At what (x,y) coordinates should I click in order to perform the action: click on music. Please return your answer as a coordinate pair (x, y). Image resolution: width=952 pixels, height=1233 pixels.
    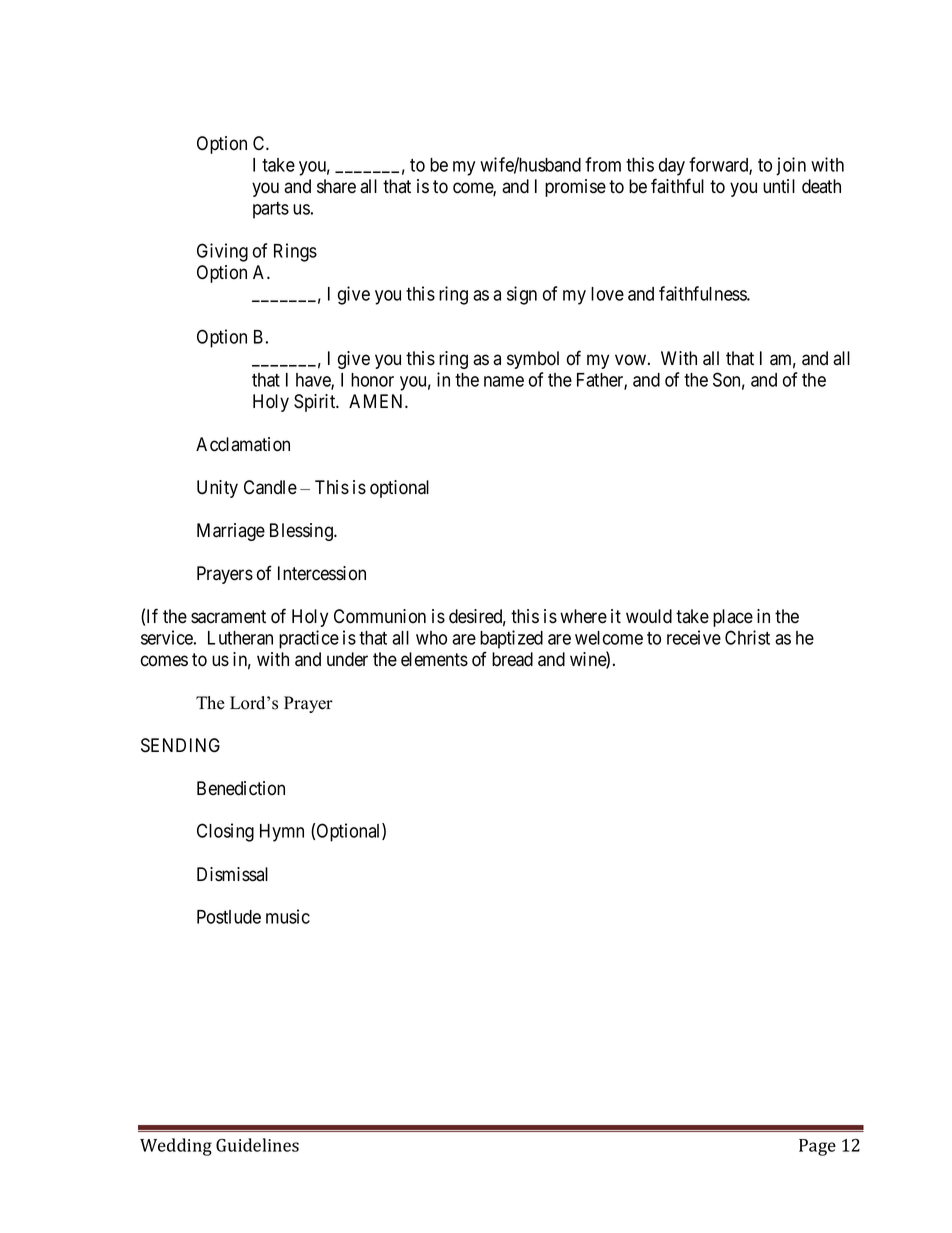
    Looking at the image, I should click on (288, 916).
